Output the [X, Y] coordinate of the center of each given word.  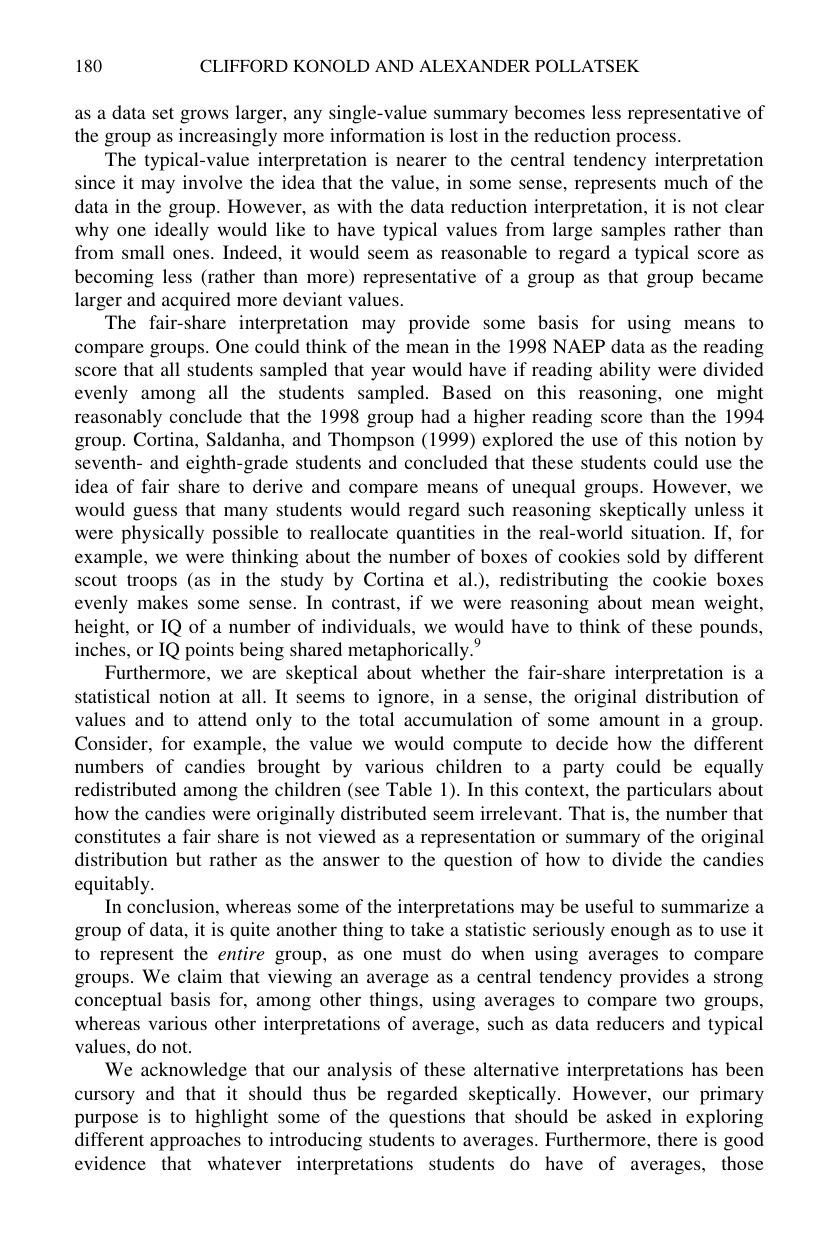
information [377, 135]
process [646, 139]
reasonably [118, 418]
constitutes [118, 836]
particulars [669, 791]
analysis [360, 1071]
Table [409, 789]
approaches [195, 1141]
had [435, 416]
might [740, 394]
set [163, 113]
